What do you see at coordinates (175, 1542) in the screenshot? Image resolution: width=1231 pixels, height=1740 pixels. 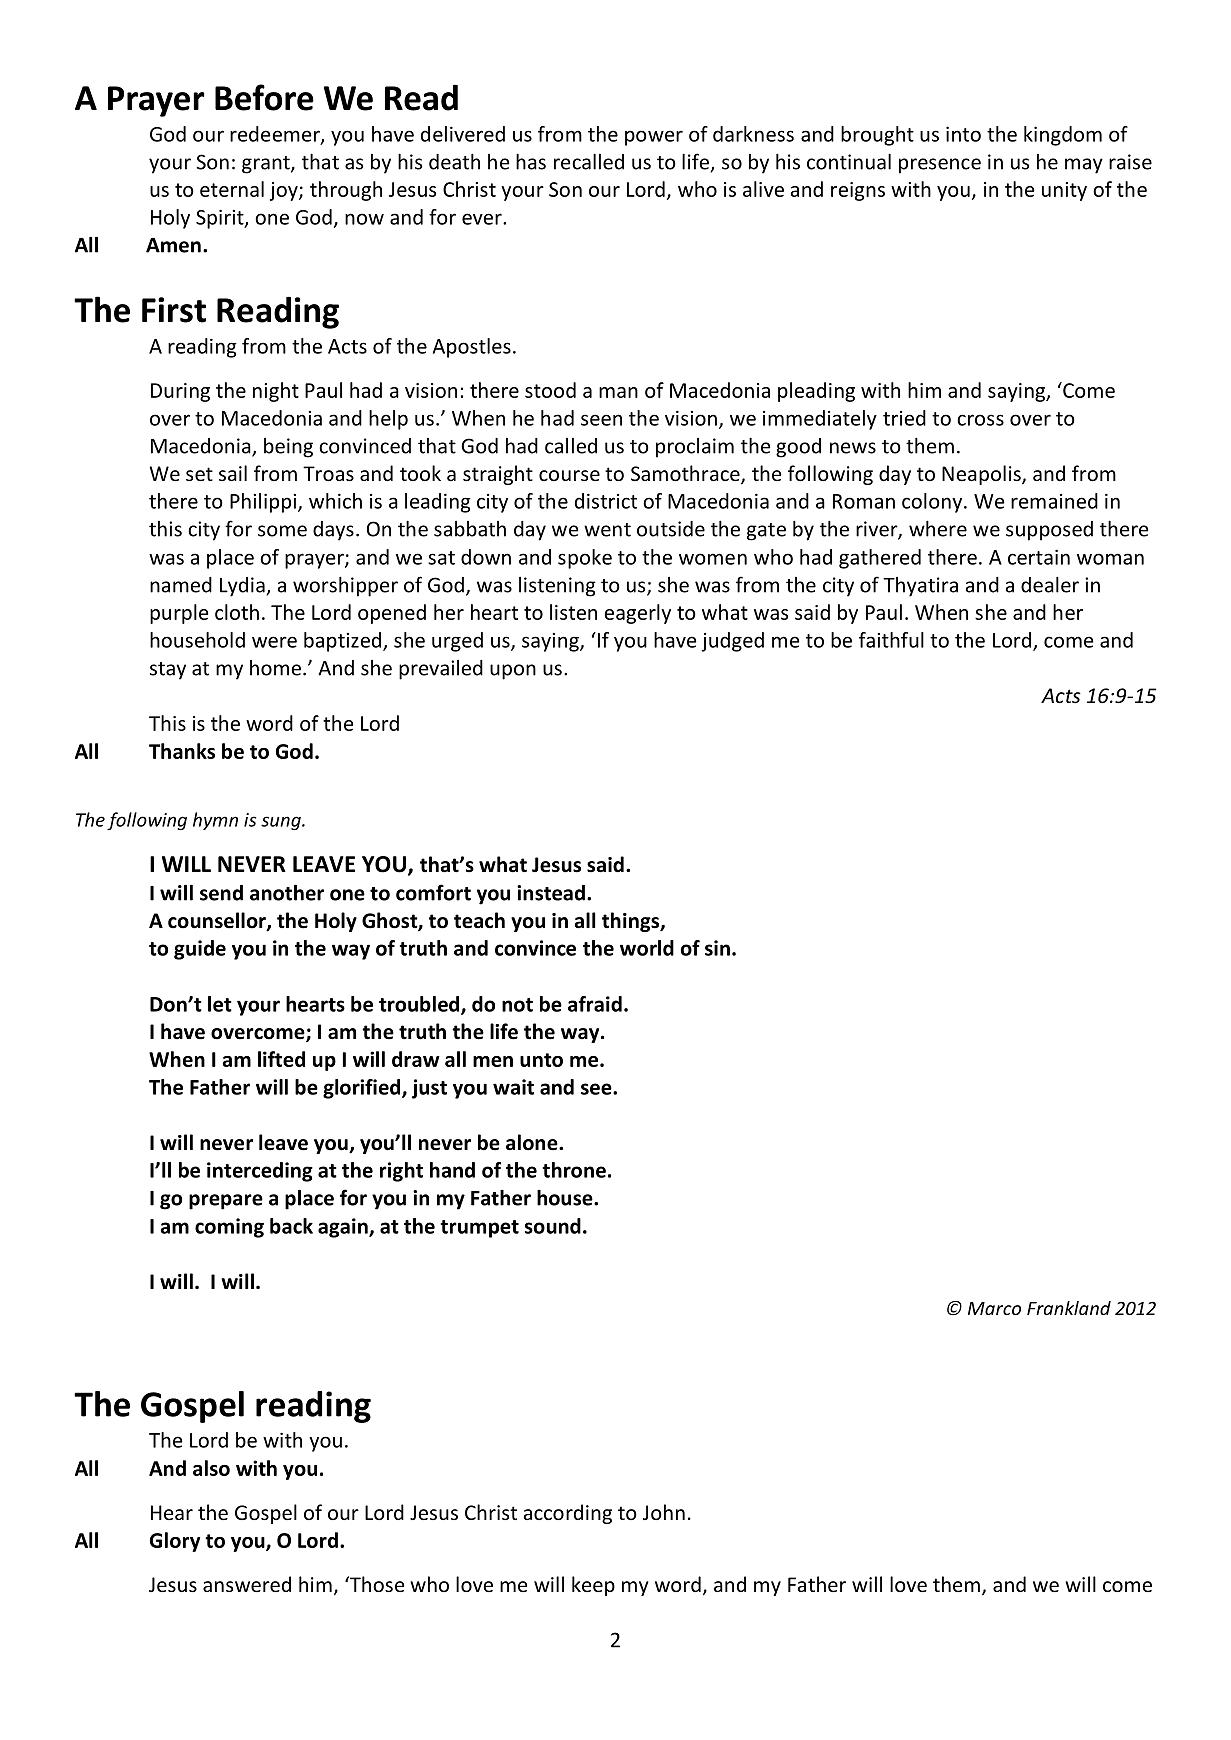 I see `Glory` at bounding box center [175, 1542].
